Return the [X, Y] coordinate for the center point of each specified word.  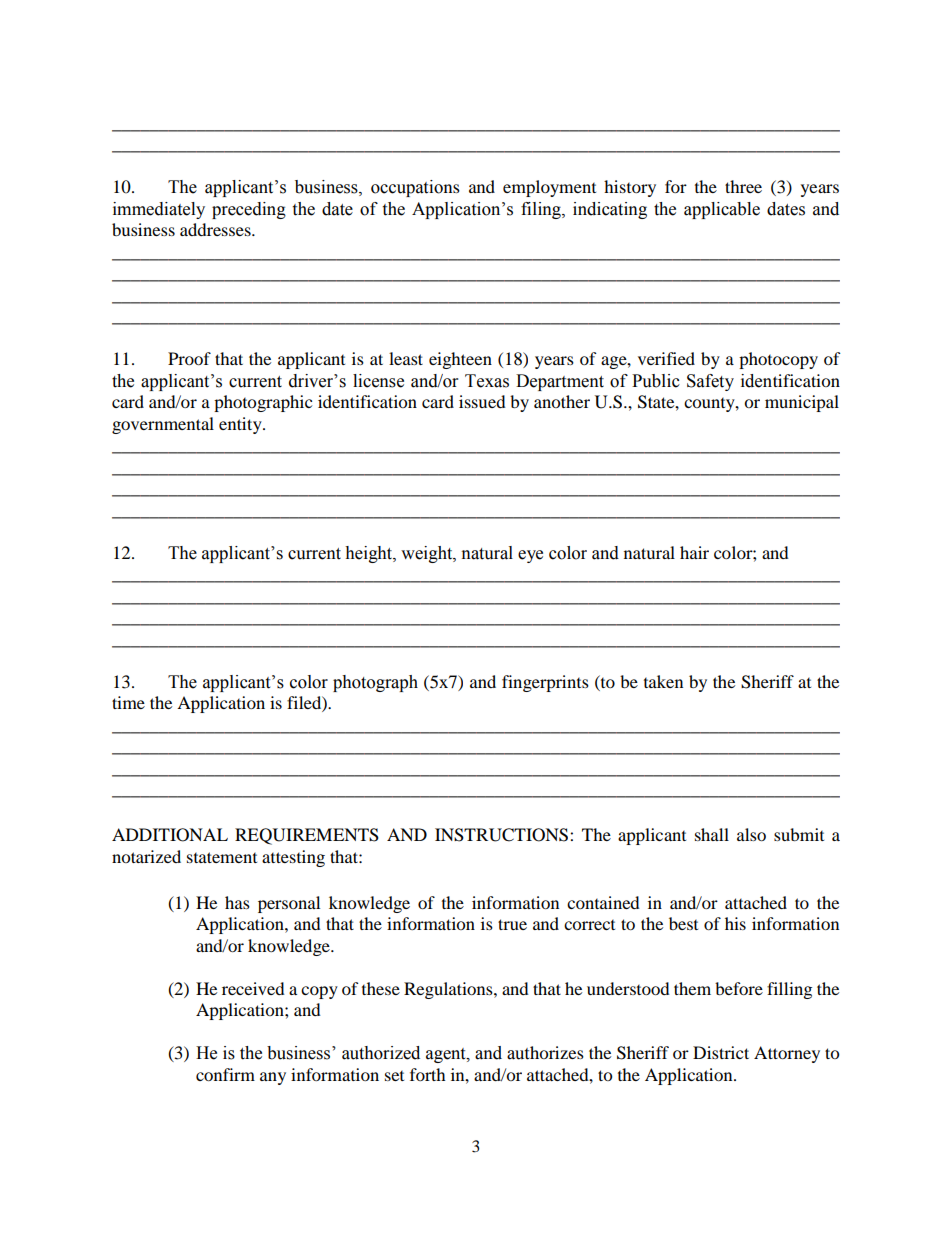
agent [447, 1055]
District [721, 1052]
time [128, 702]
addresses [216, 229]
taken [663, 681]
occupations [415, 188]
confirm [225, 1074]
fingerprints [545, 683]
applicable [722, 210]
